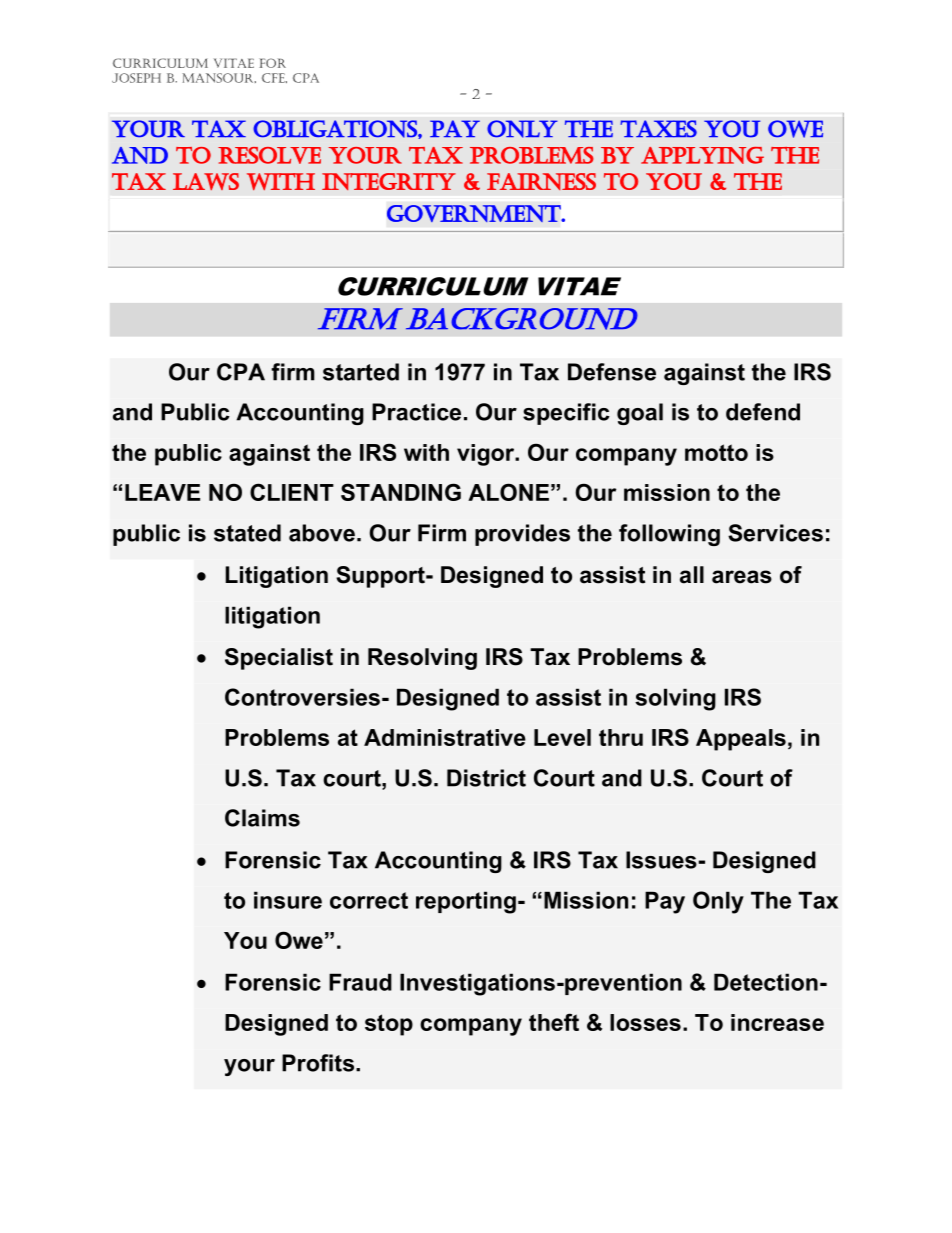  Describe the element at coordinates (219, 78) in the document. I see `MANSOUR` at that location.
